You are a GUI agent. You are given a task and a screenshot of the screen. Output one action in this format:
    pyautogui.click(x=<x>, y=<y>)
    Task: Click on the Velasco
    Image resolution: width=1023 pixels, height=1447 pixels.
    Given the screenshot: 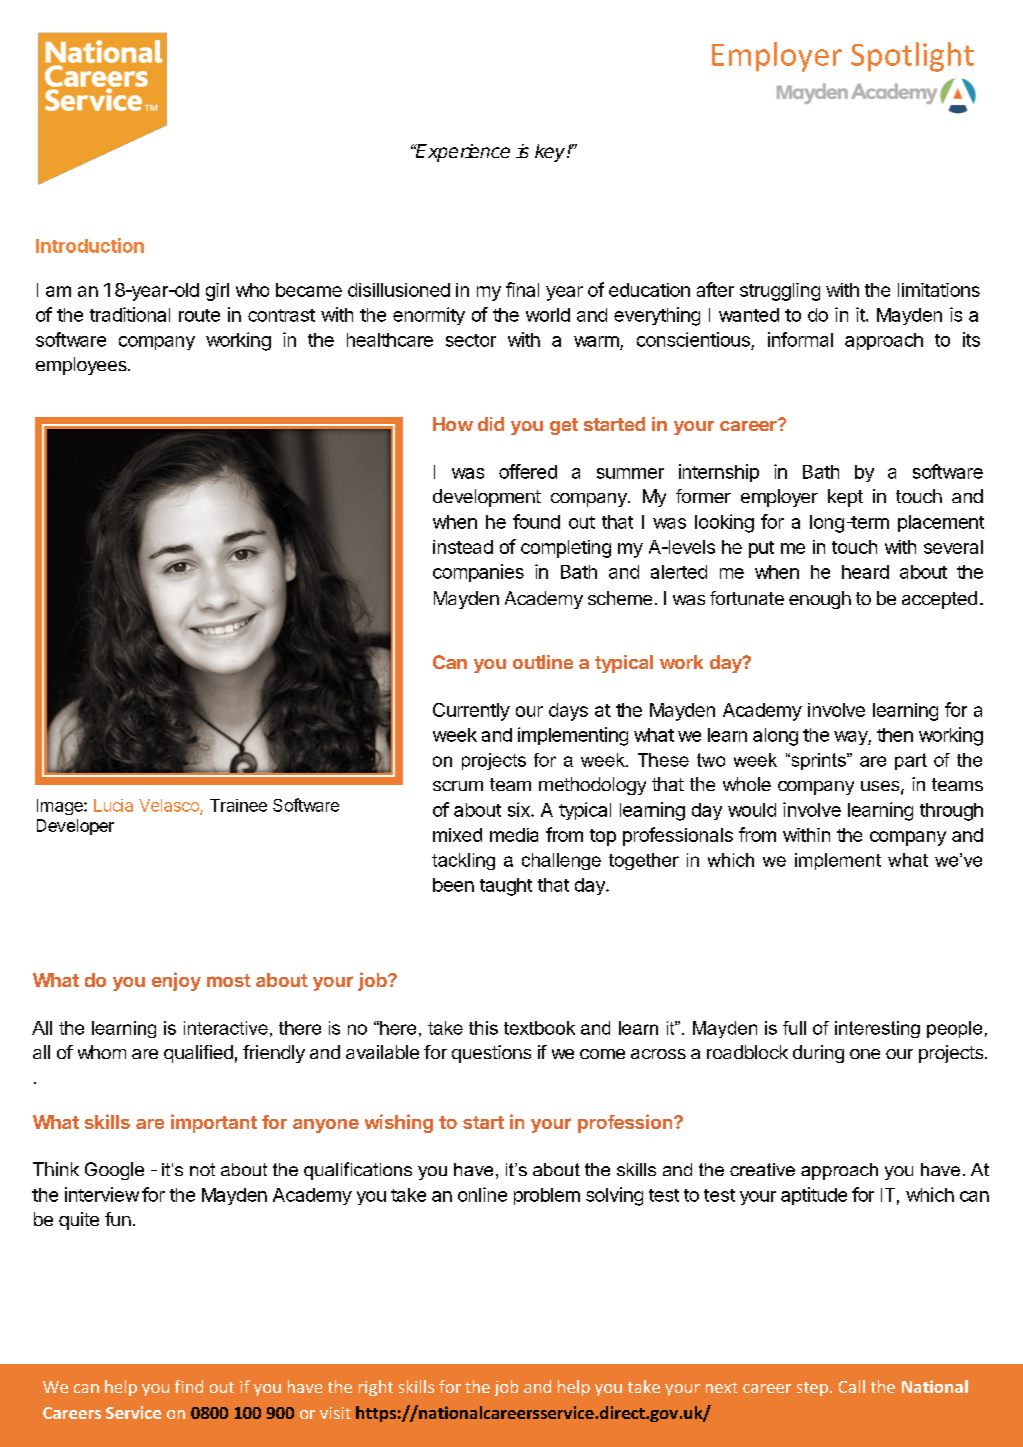 What is the action you would take?
    pyautogui.click(x=170, y=806)
